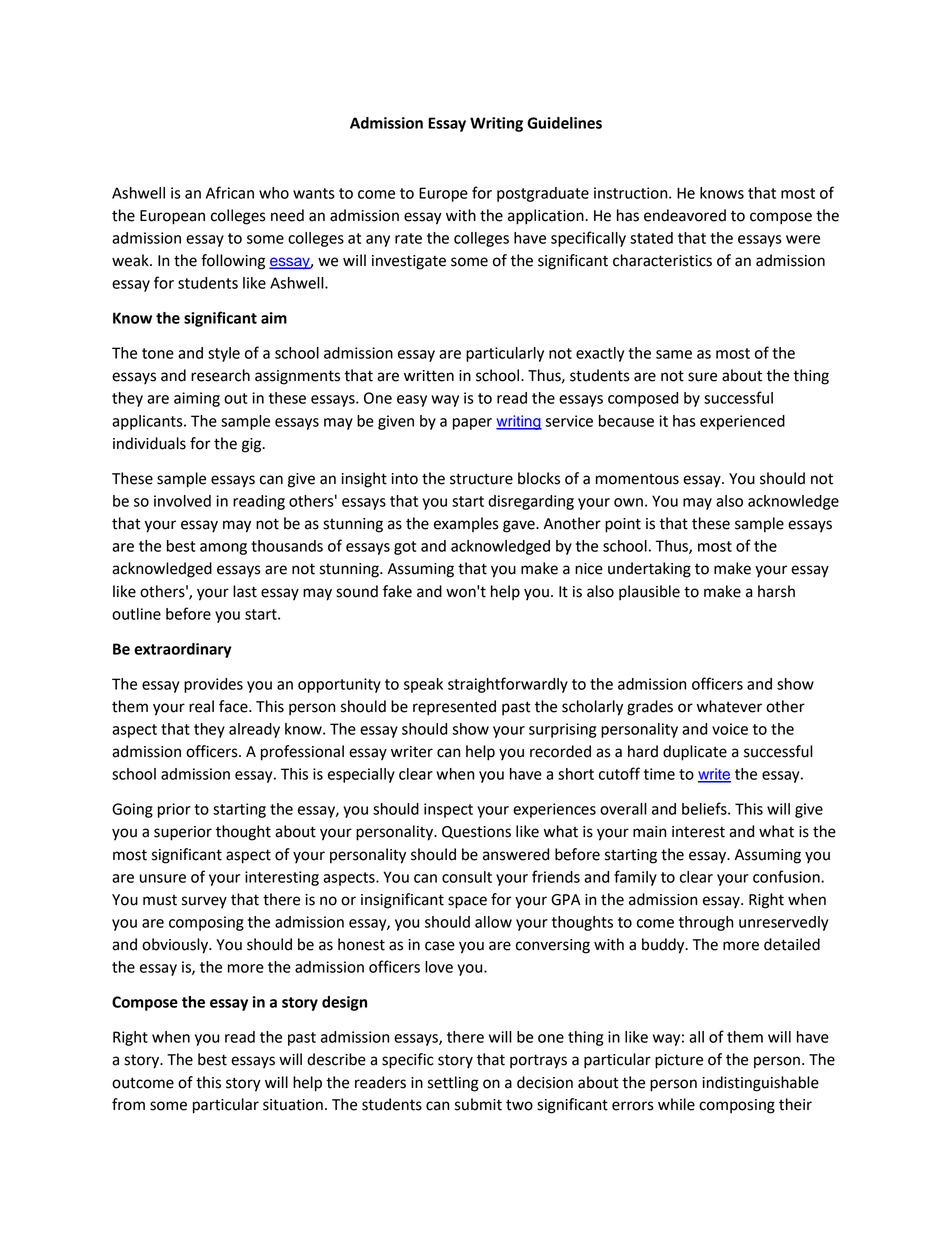 This page has height=1233, width=952. Describe the element at coordinates (128, 1104) in the page. I see `from` at that location.
